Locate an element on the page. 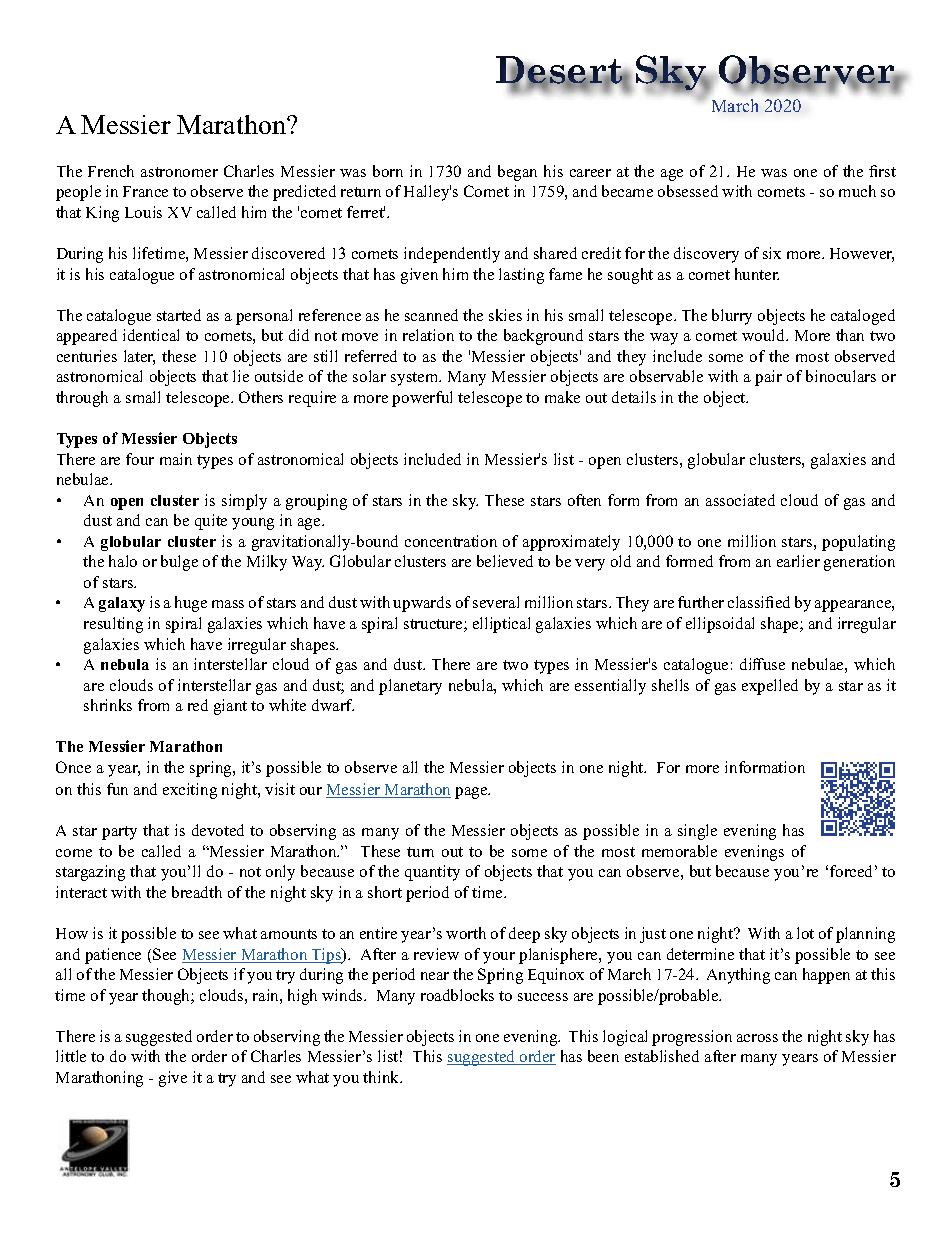 The width and height of the image is (952, 1233). huge is located at coordinates (191, 604).
